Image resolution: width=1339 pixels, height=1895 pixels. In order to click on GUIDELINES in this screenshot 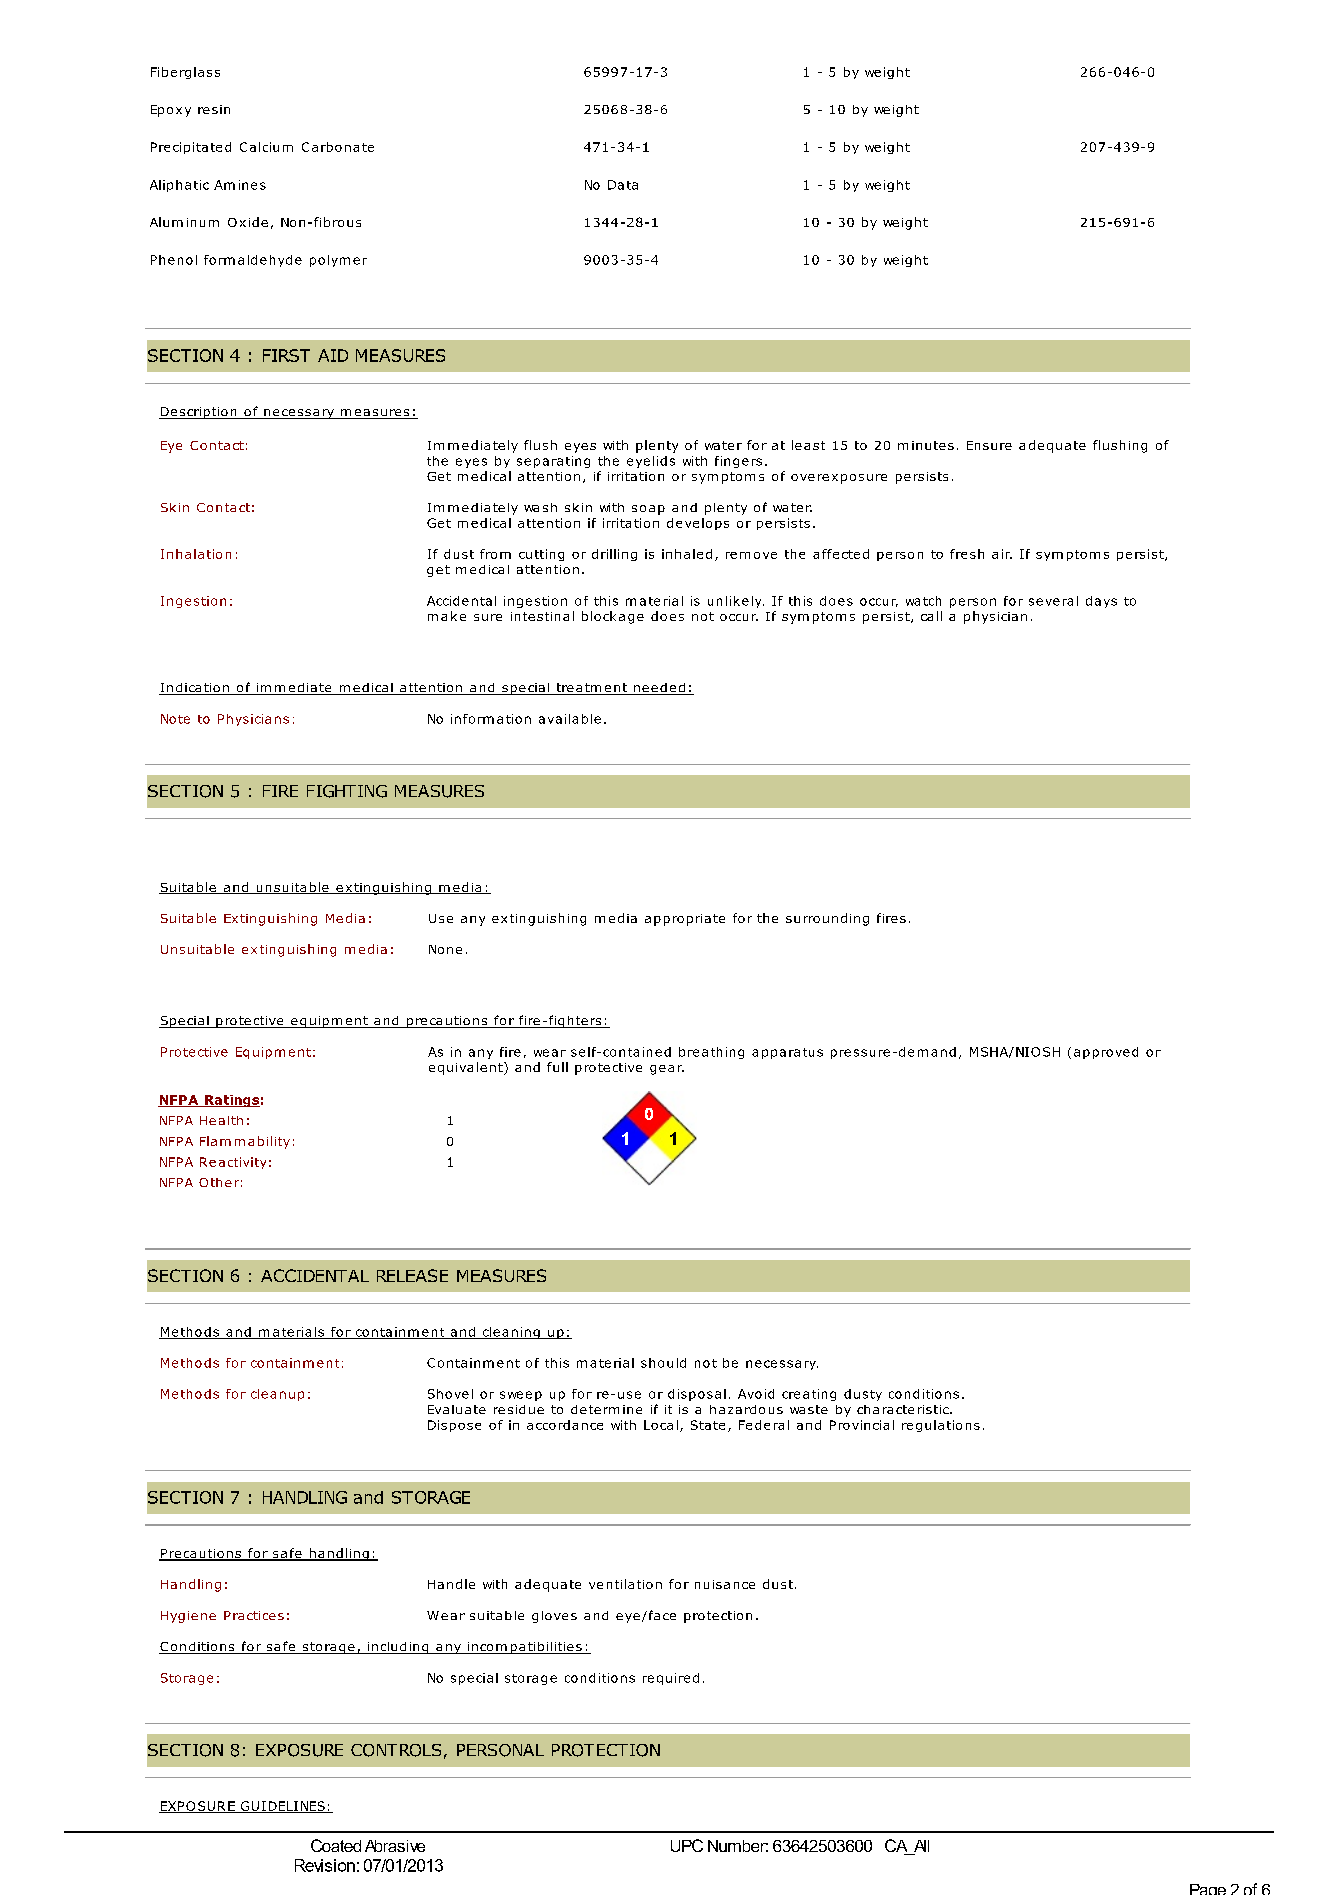, I will do `click(282, 1807)`.
